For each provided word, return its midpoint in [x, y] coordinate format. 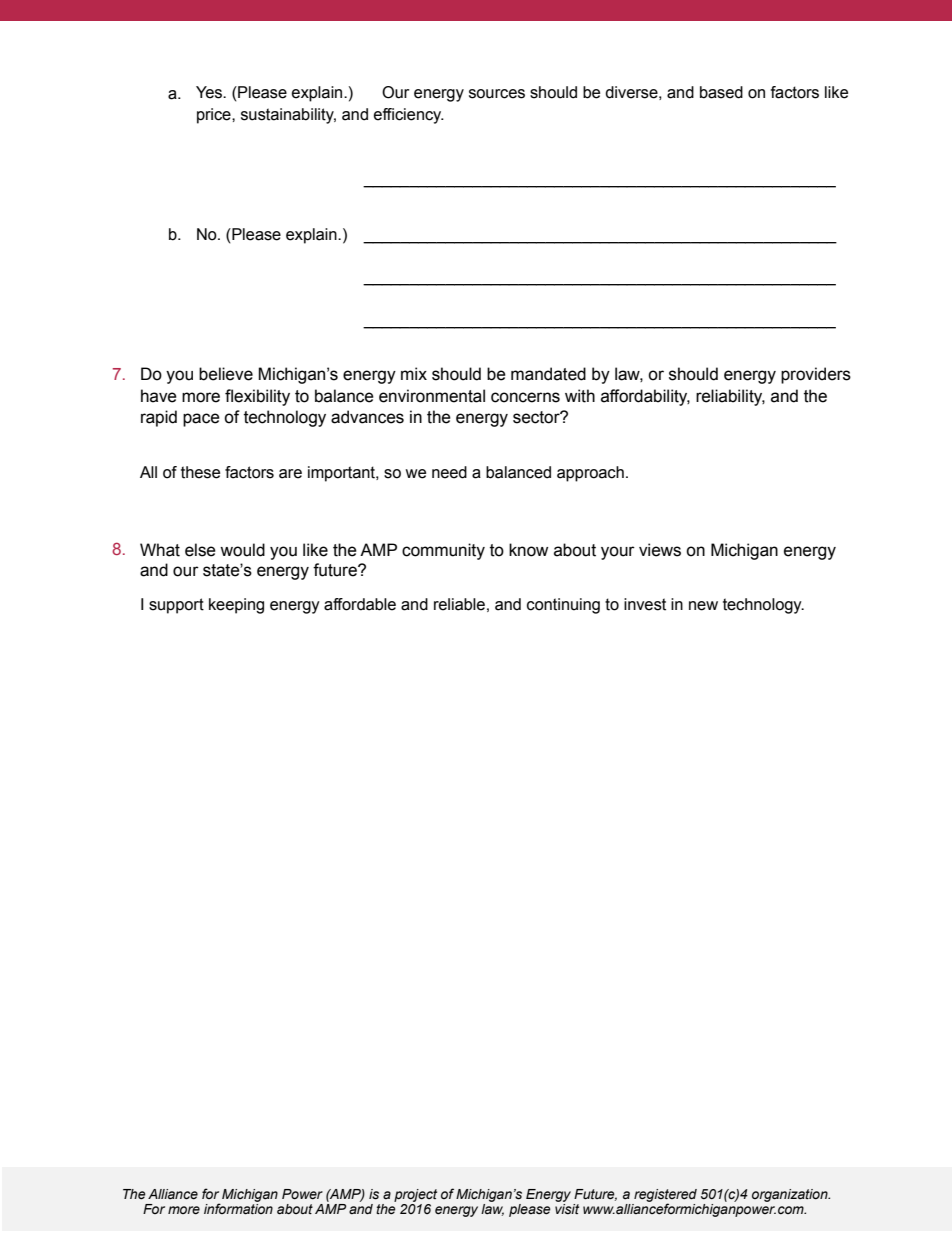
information [238, 1209]
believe [226, 374]
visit [567, 1209]
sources [497, 94]
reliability [730, 397]
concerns [525, 397]
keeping [236, 606]
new [703, 606]
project [415, 1195]
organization [791, 1195]
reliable [459, 604]
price [215, 116]
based [721, 92]
